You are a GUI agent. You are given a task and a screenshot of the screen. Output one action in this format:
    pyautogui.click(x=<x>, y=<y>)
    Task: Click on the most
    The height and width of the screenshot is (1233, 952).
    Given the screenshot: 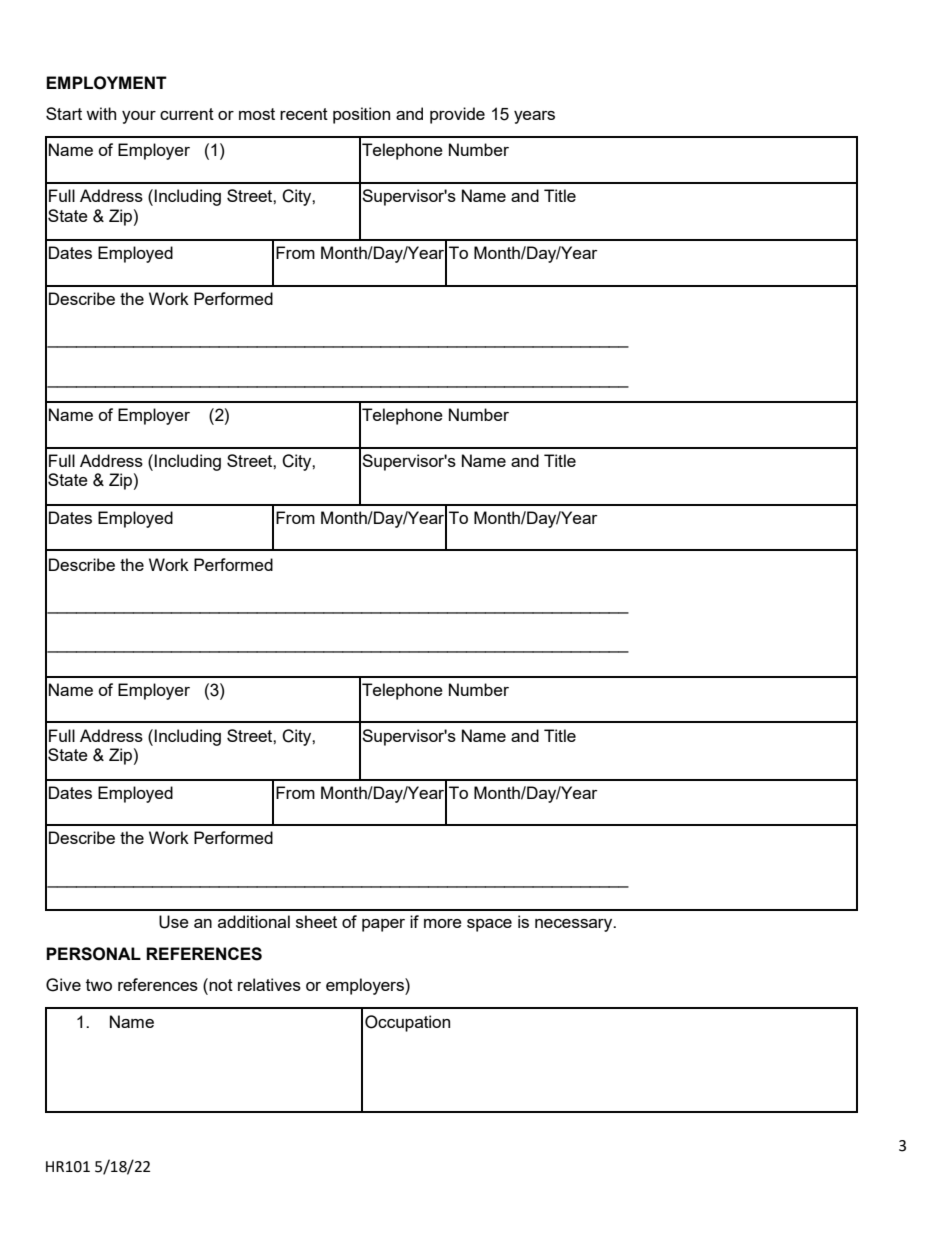 What is the action you would take?
    pyautogui.click(x=257, y=114)
